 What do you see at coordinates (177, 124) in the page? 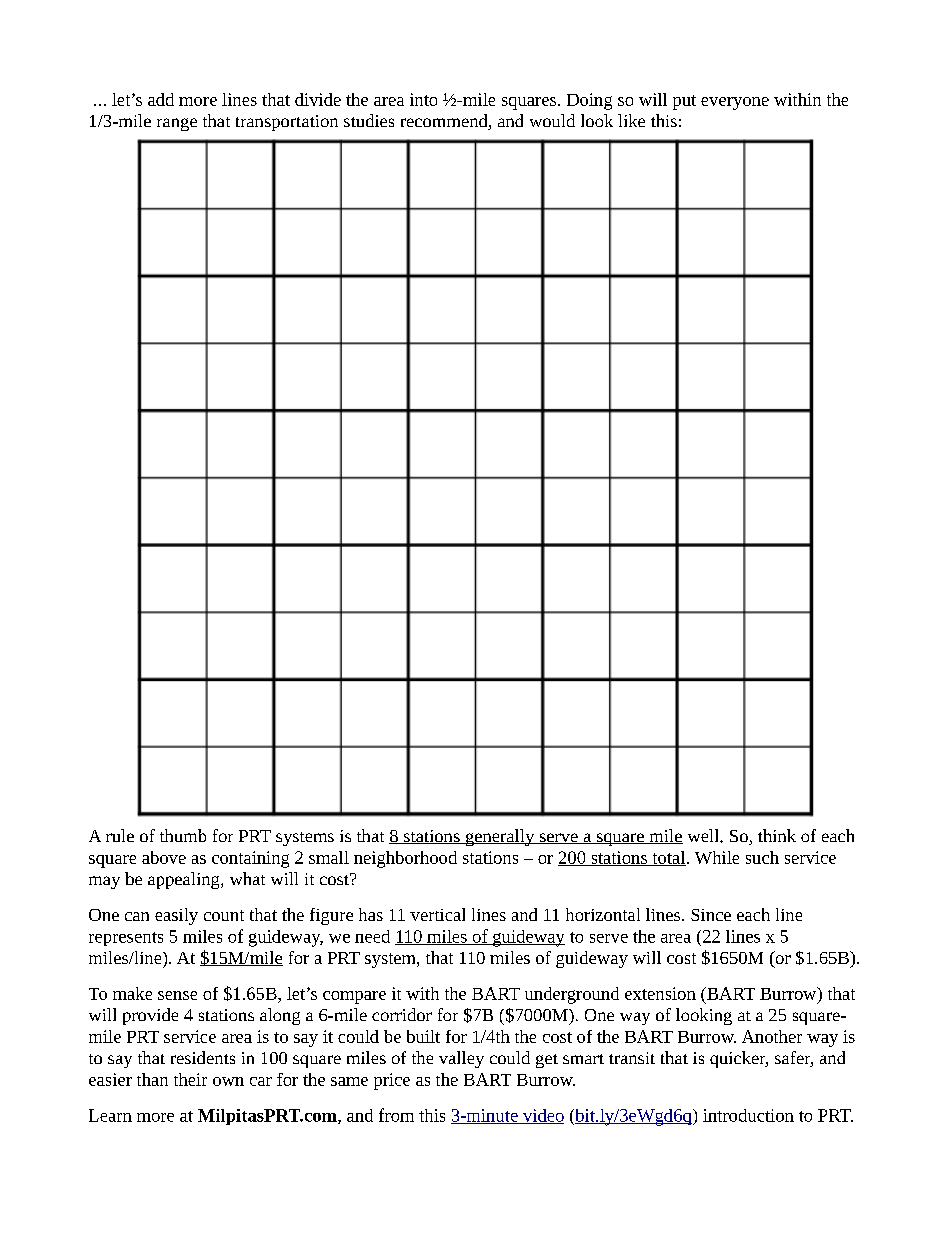
I see `range` at bounding box center [177, 124].
